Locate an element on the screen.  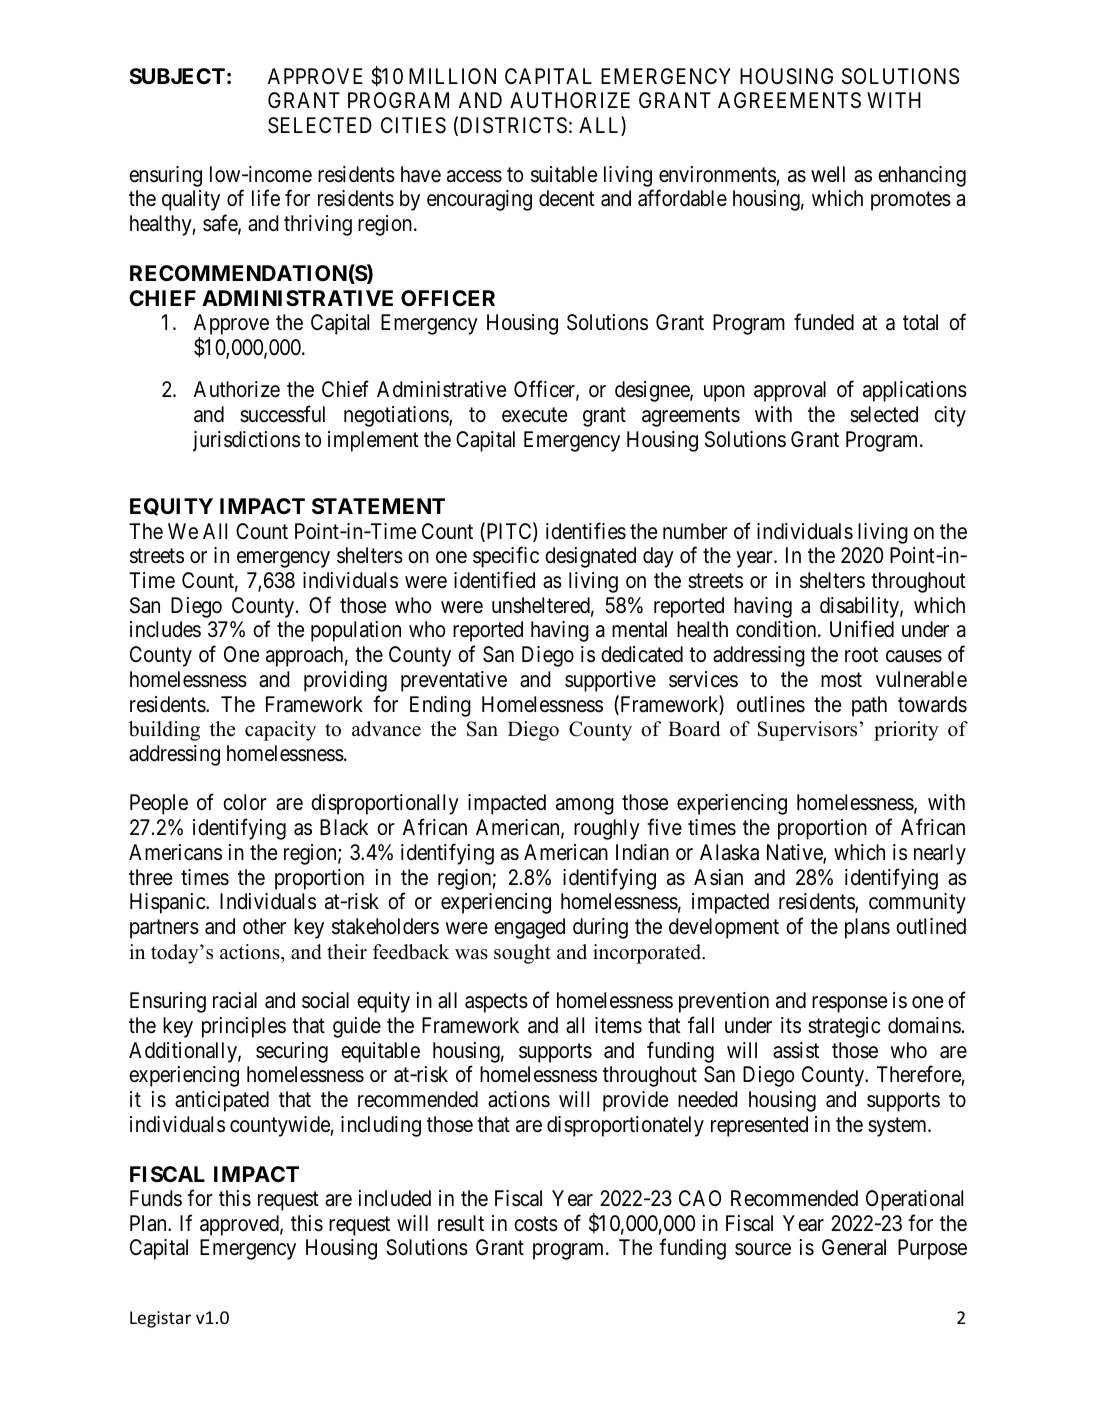
SUBJECT is located at coordinates (177, 76).
